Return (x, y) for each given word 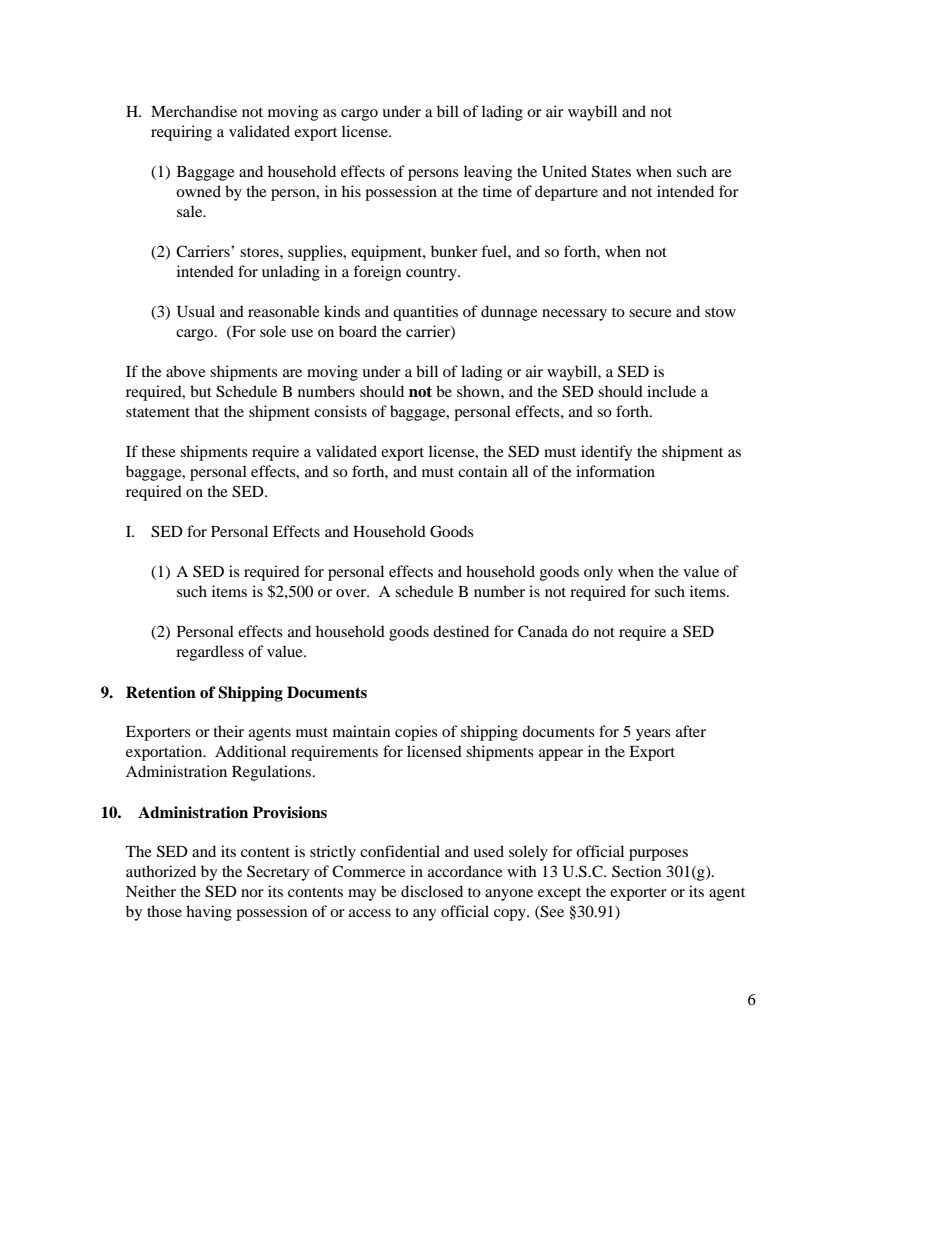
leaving (488, 173)
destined (461, 631)
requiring (181, 133)
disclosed (432, 891)
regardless (210, 653)
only (598, 573)
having (209, 913)
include (671, 391)
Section (637, 871)
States (611, 171)
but (201, 391)
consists (340, 411)
